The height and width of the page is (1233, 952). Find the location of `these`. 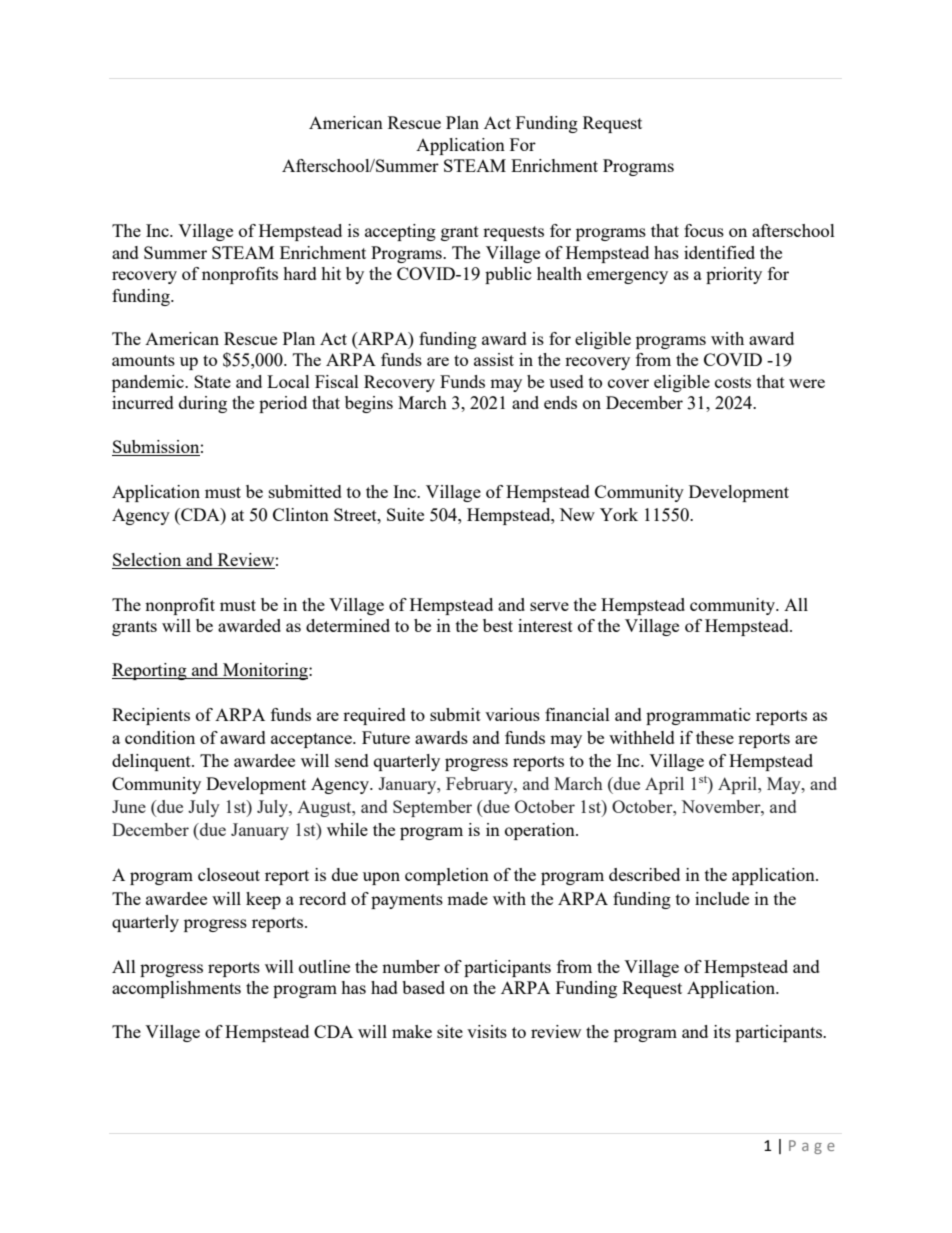

these is located at coordinates (715, 737).
